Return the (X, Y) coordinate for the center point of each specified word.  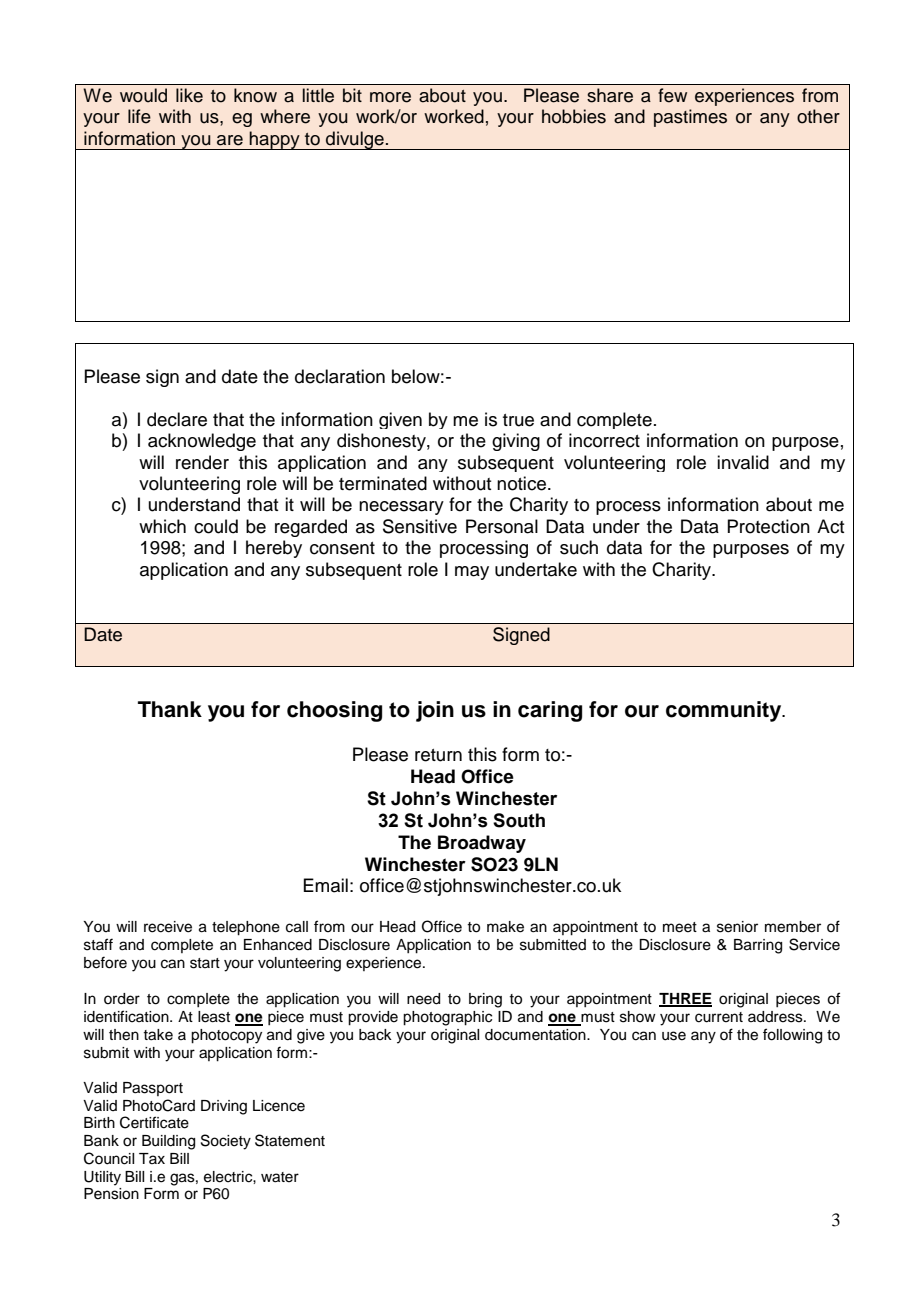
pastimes (690, 118)
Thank (170, 709)
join (435, 711)
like (189, 95)
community (725, 711)
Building (168, 1142)
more (390, 97)
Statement (290, 1140)
